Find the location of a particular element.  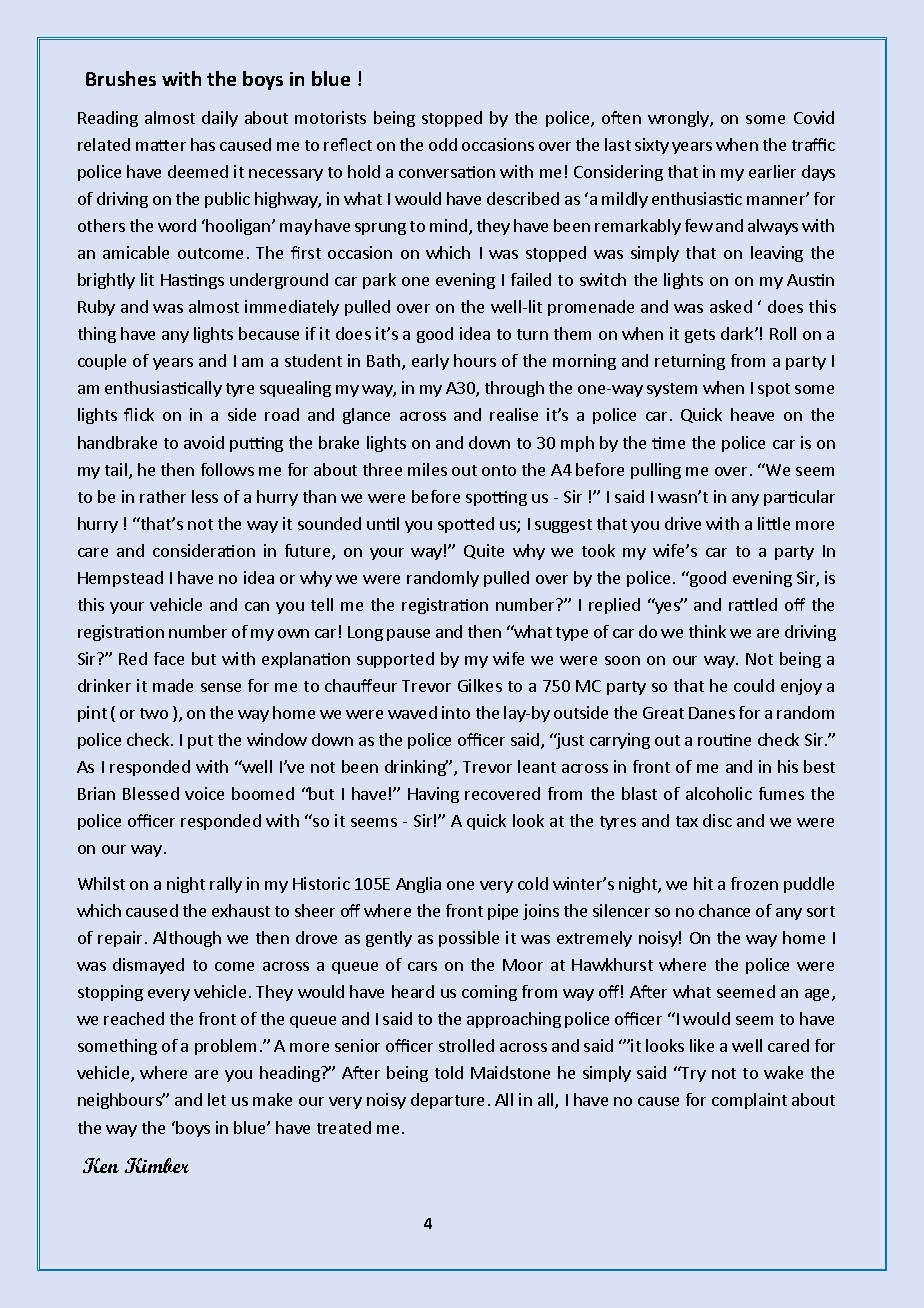

wrongly is located at coordinates (679, 119).
